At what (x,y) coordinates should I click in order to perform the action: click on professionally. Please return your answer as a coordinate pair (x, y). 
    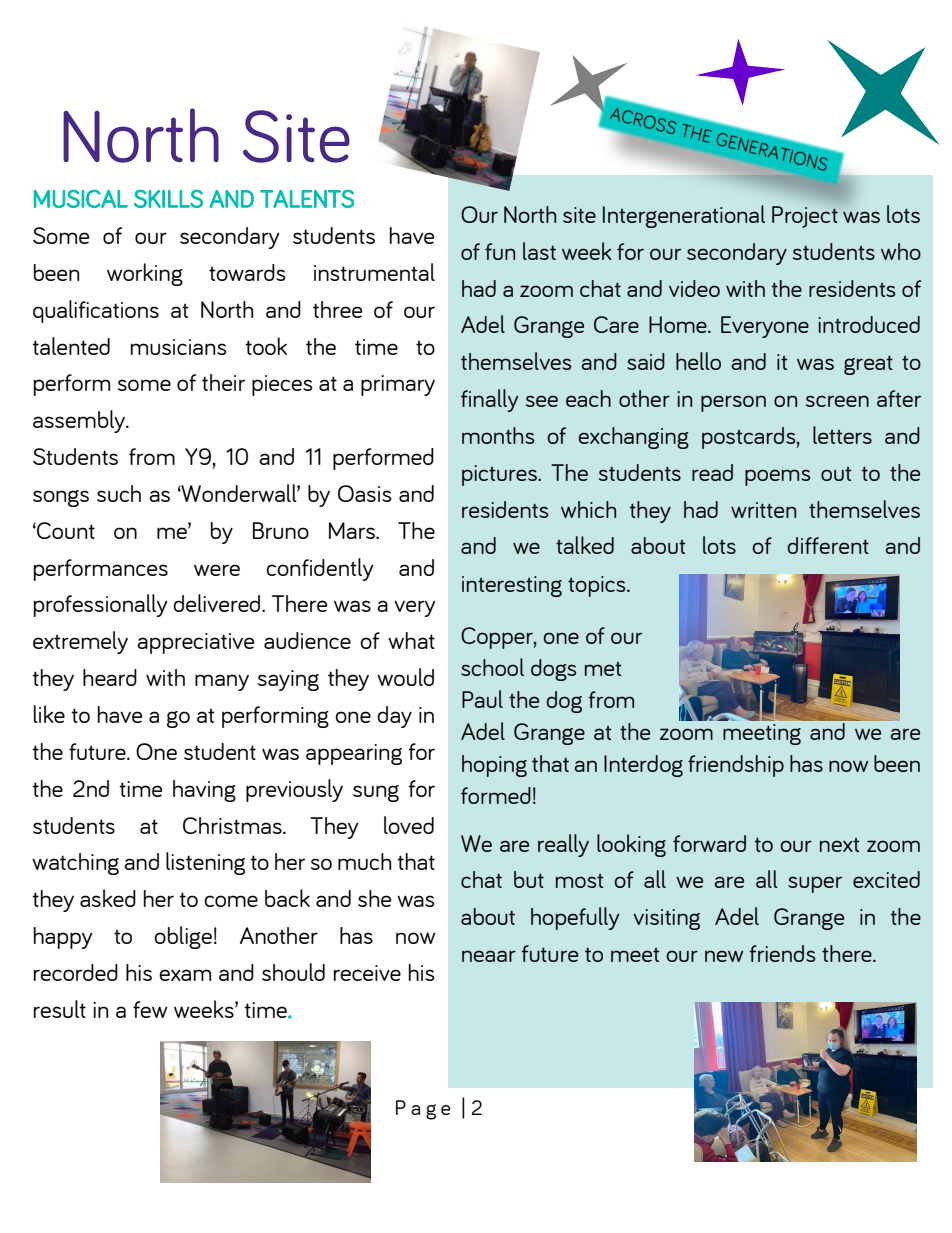
    Looking at the image, I should click on (101, 605).
